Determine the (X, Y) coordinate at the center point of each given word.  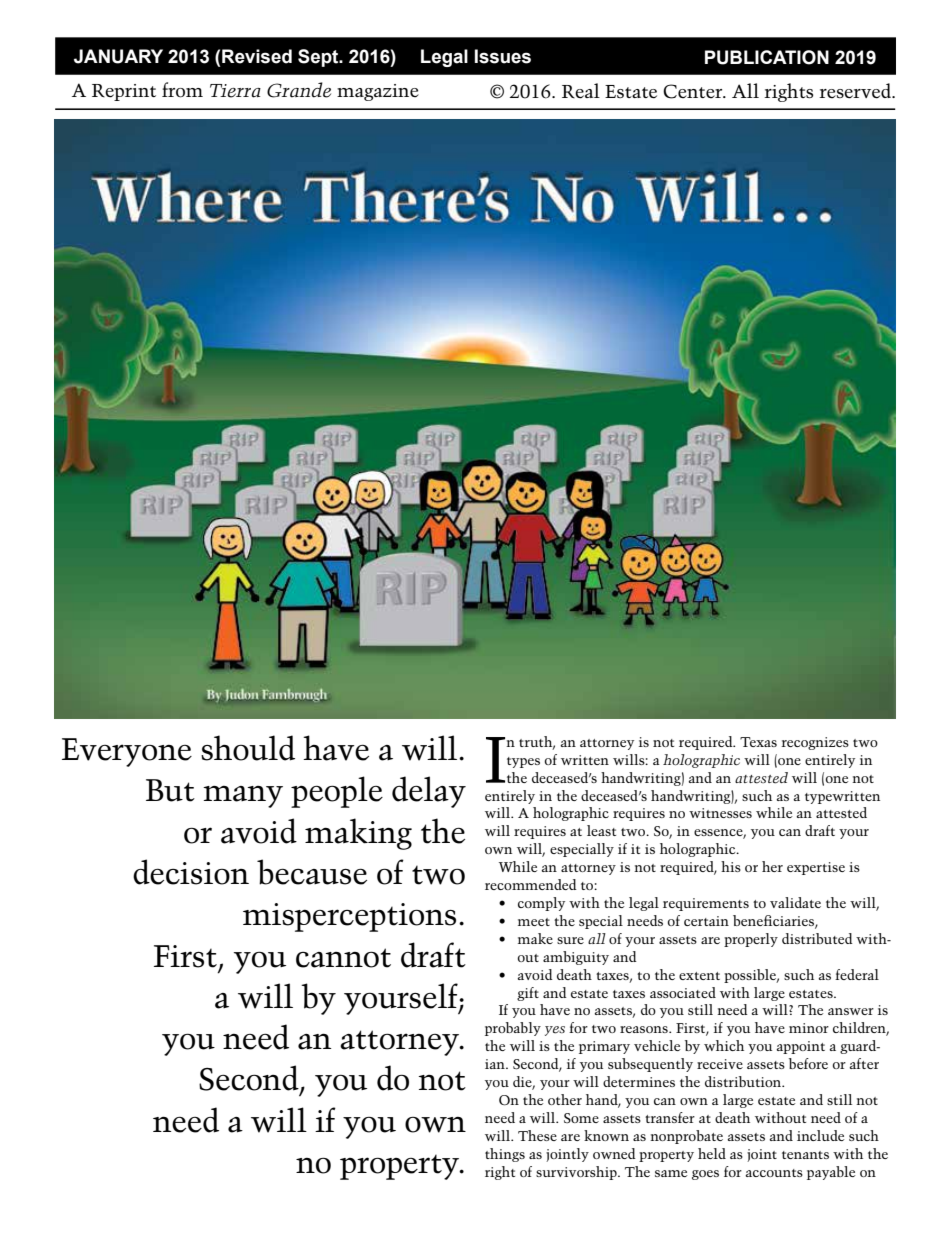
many (243, 797)
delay (429, 792)
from (182, 90)
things (505, 1155)
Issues (503, 56)
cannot (343, 958)
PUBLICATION (767, 57)
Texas (758, 742)
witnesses (720, 813)
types (523, 762)
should (248, 748)
